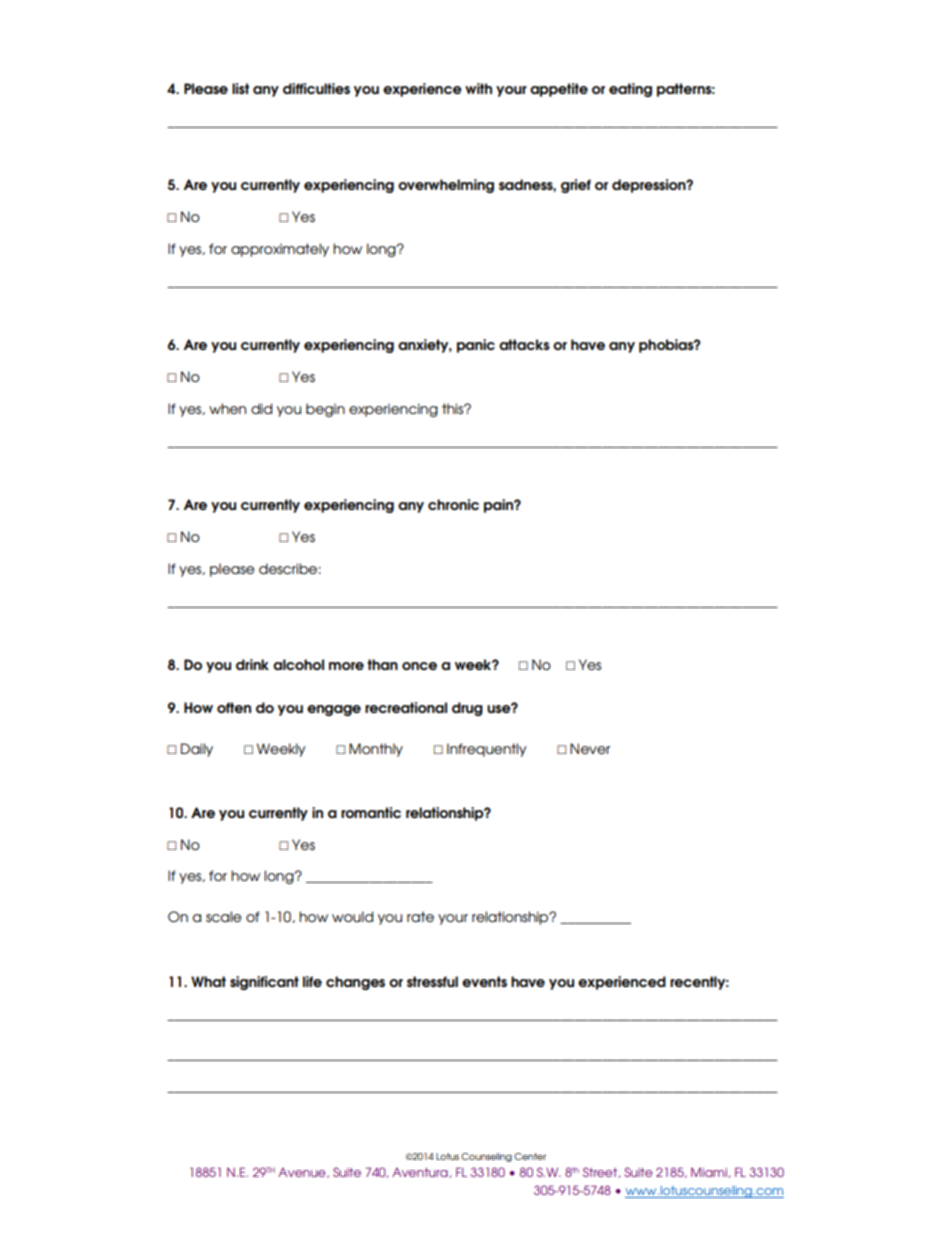 The height and width of the image is (1233, 952). I want to click on Never, so click(590, 748).
